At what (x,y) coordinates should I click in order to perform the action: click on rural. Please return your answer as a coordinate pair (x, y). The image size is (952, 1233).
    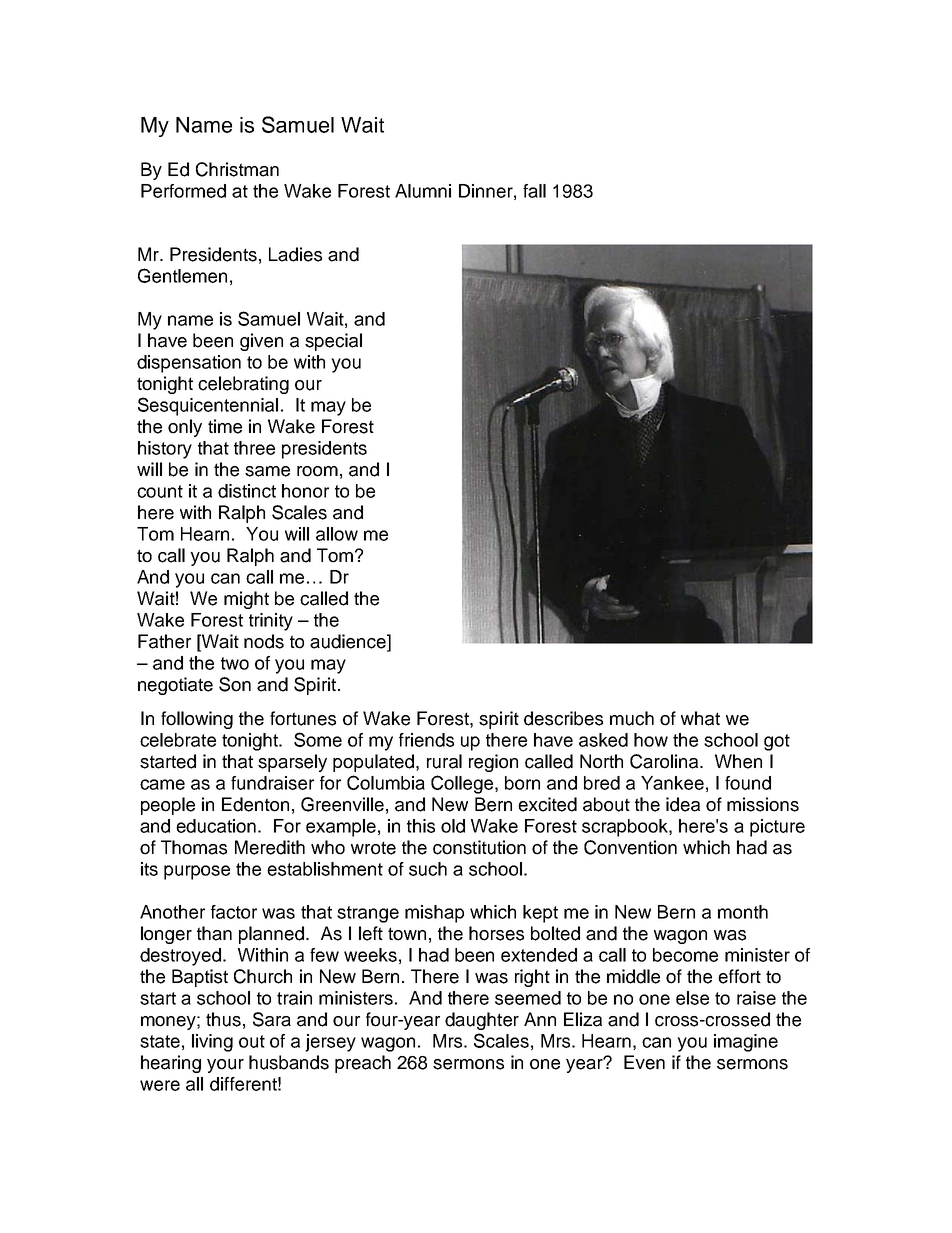
    Looking at the image, I should click on (444, 761).
